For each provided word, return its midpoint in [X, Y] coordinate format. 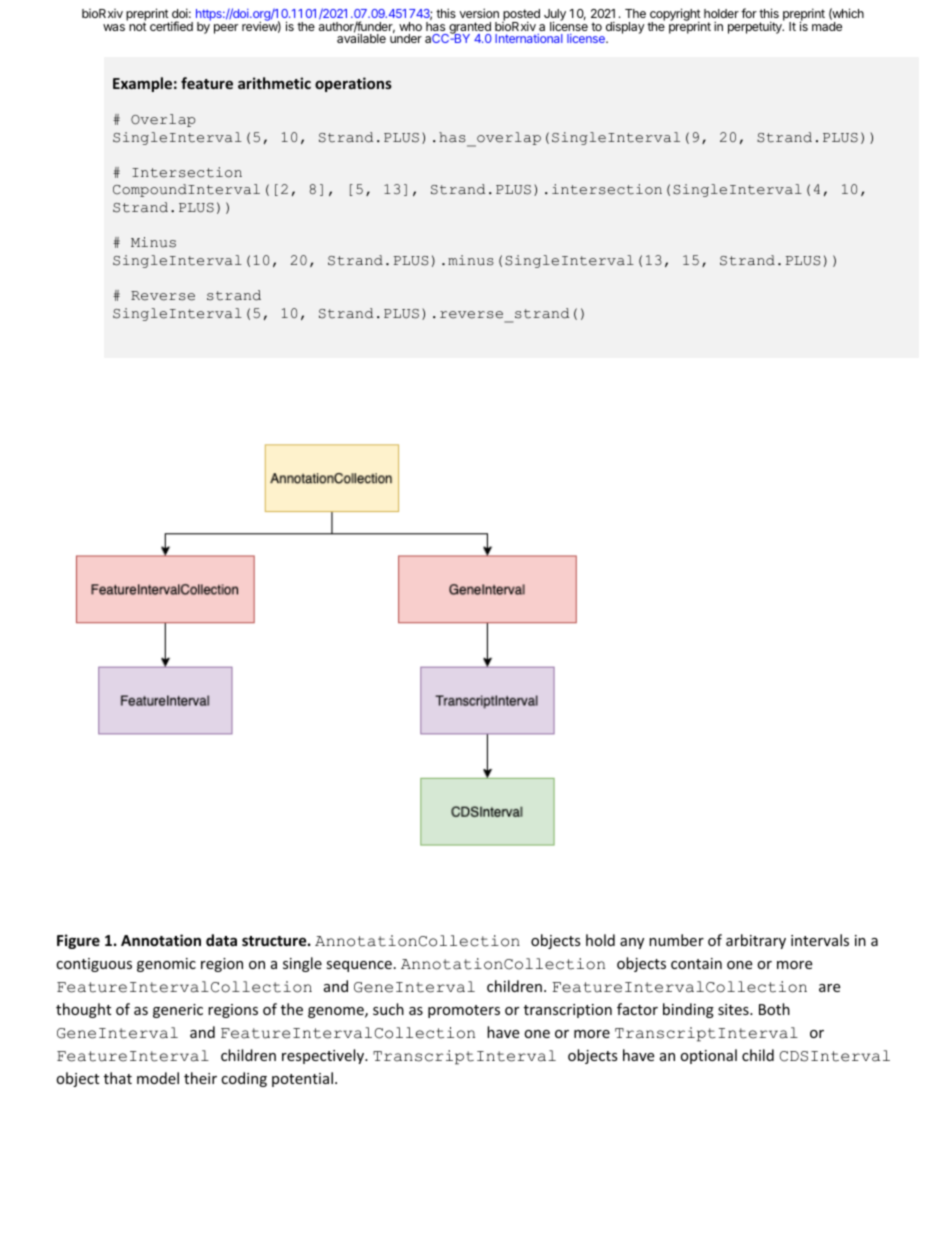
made [827, 26]
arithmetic [274, 83]
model [158, 1078]
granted [469, 29]
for [749, 13]
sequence [359, 966]
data [221, 940]
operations [353, 84]
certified [171, 26]
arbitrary [756, 941]
